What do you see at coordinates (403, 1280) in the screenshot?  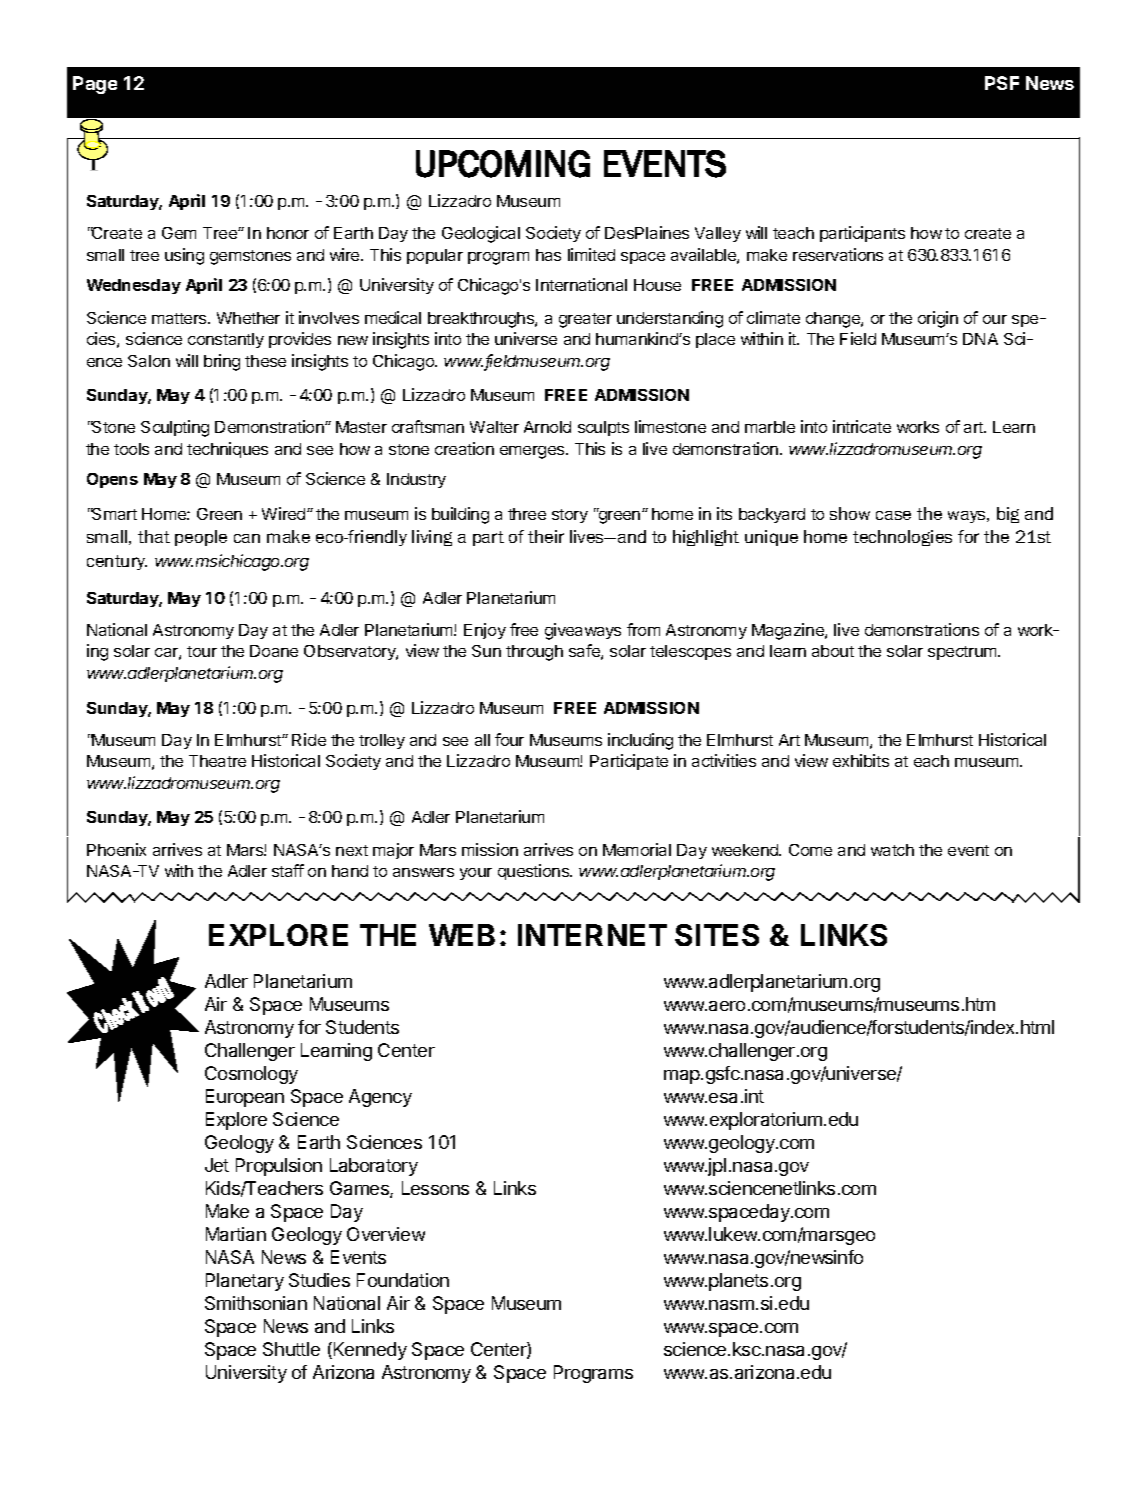 I see `Foundation` at bounding box center [403, 1280].
